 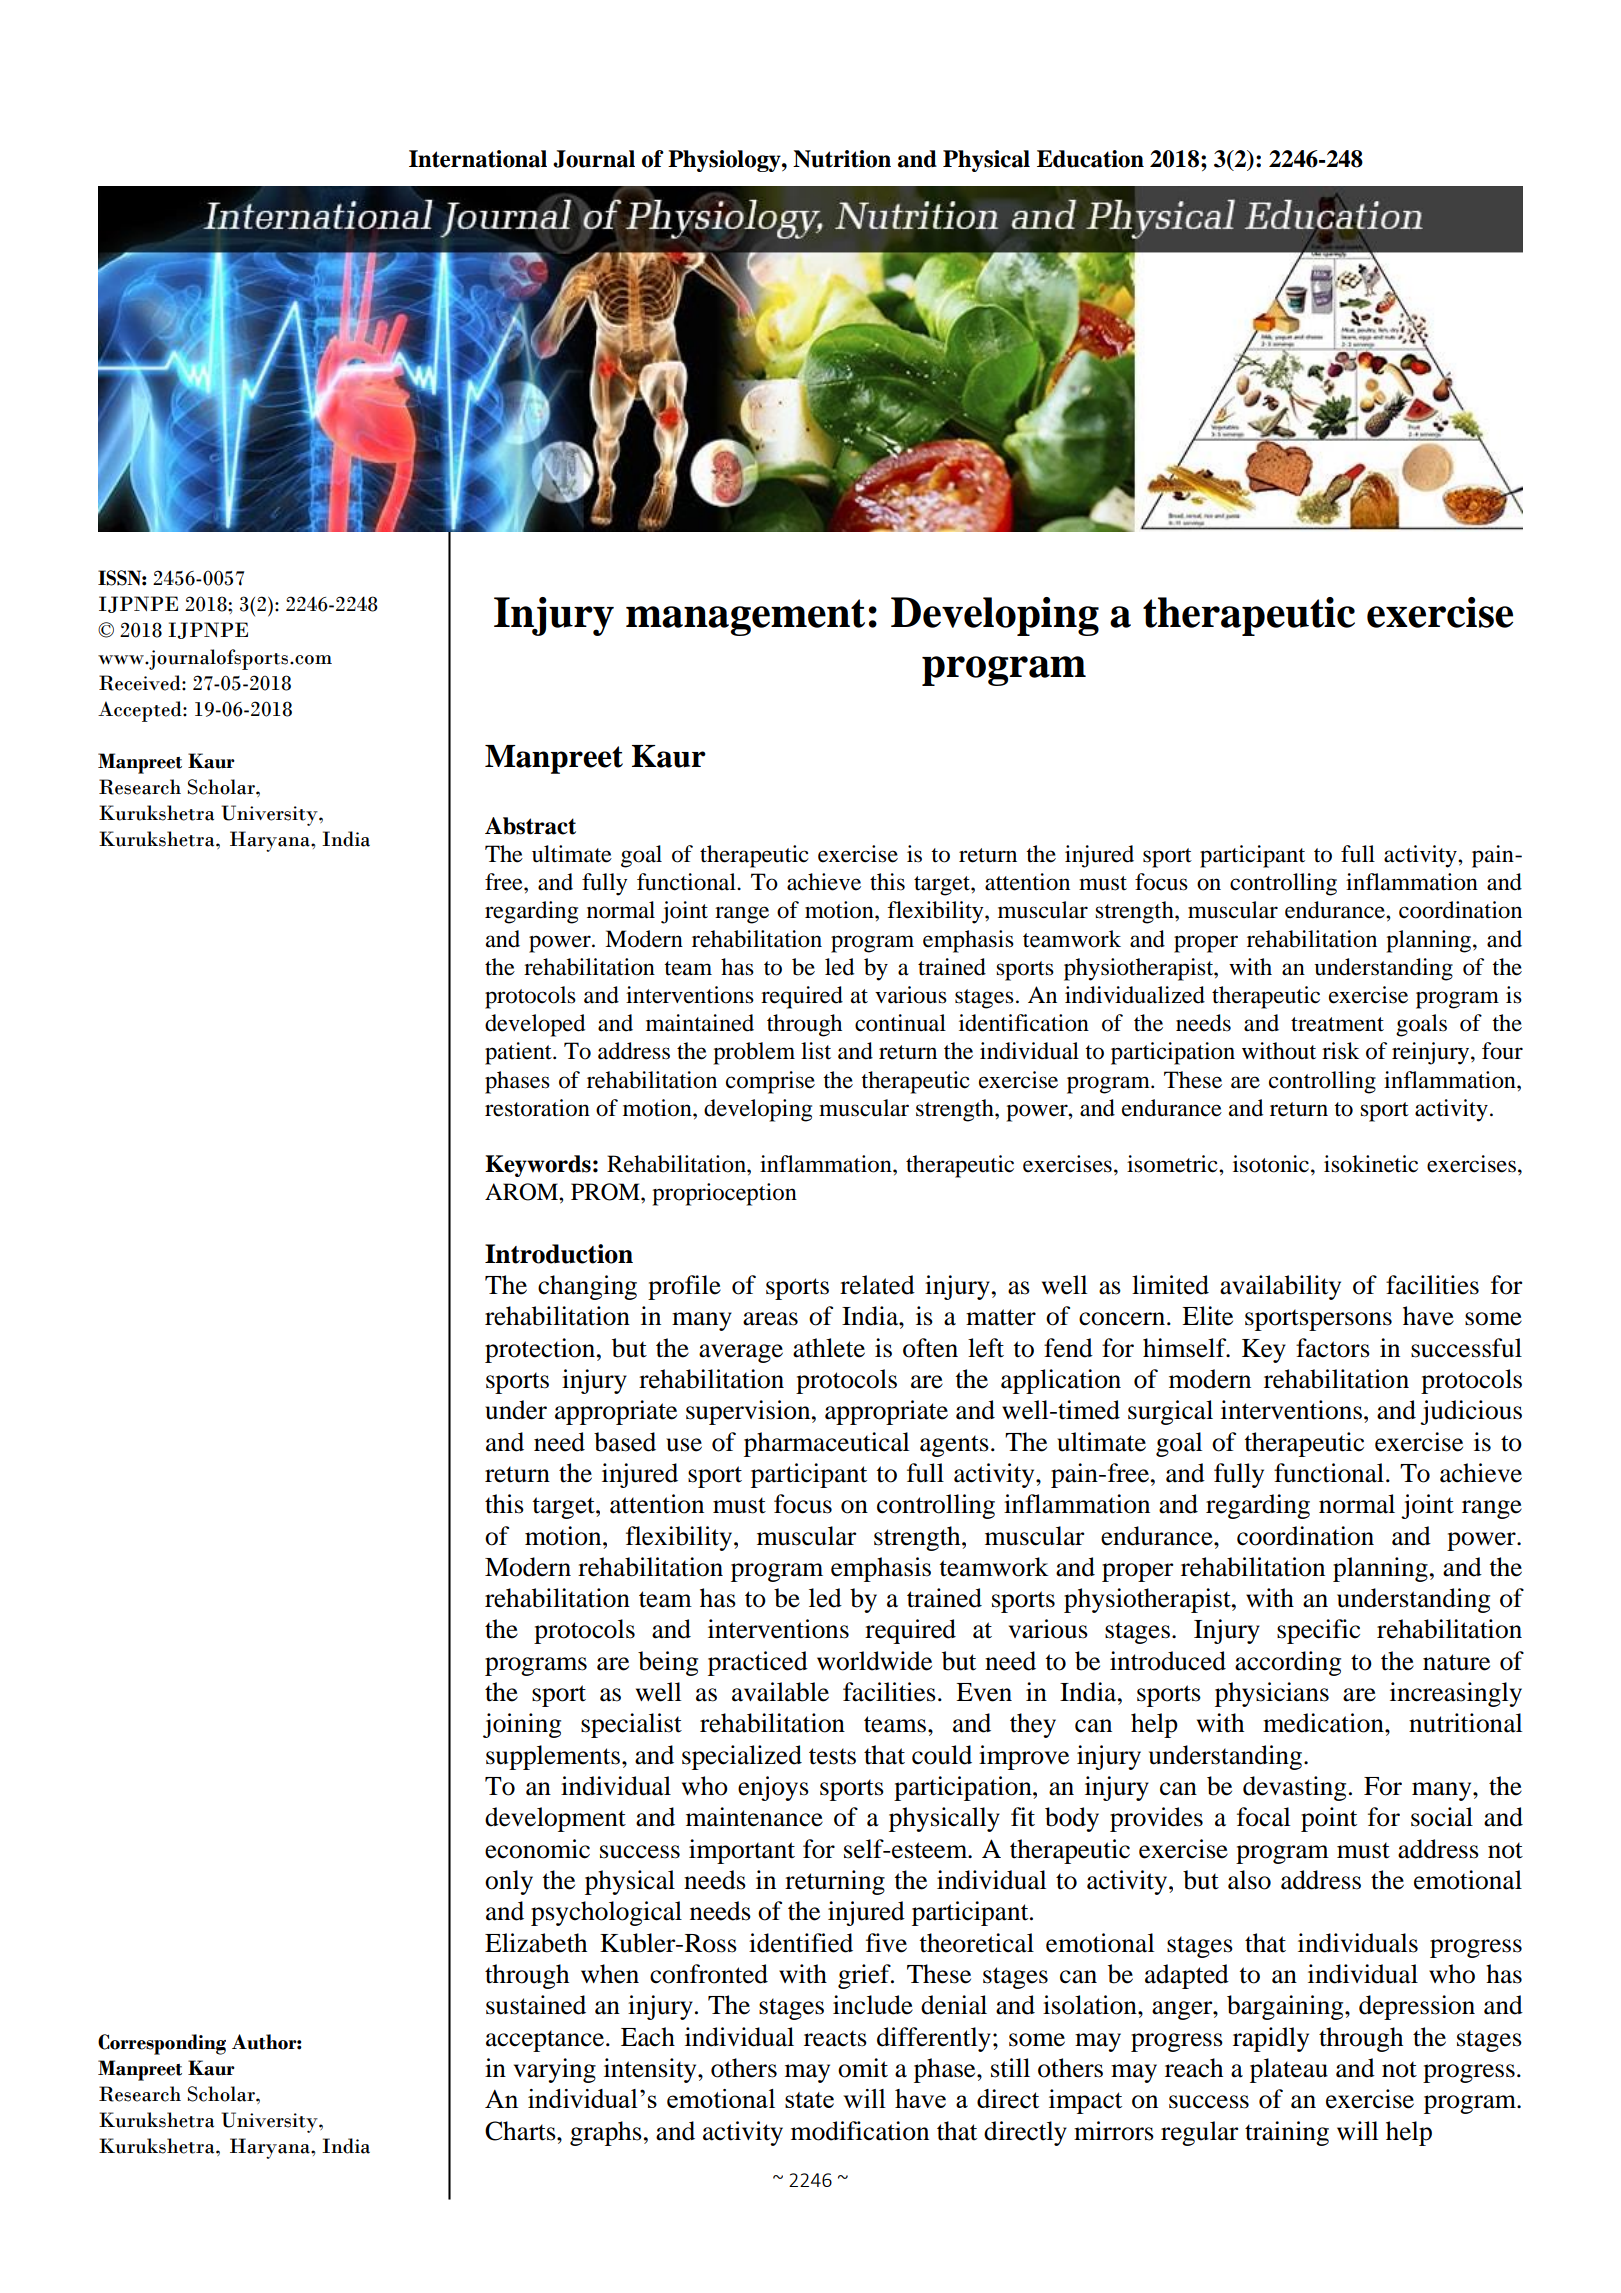 I want to click on Abstract, so click(x=530, y=826).
